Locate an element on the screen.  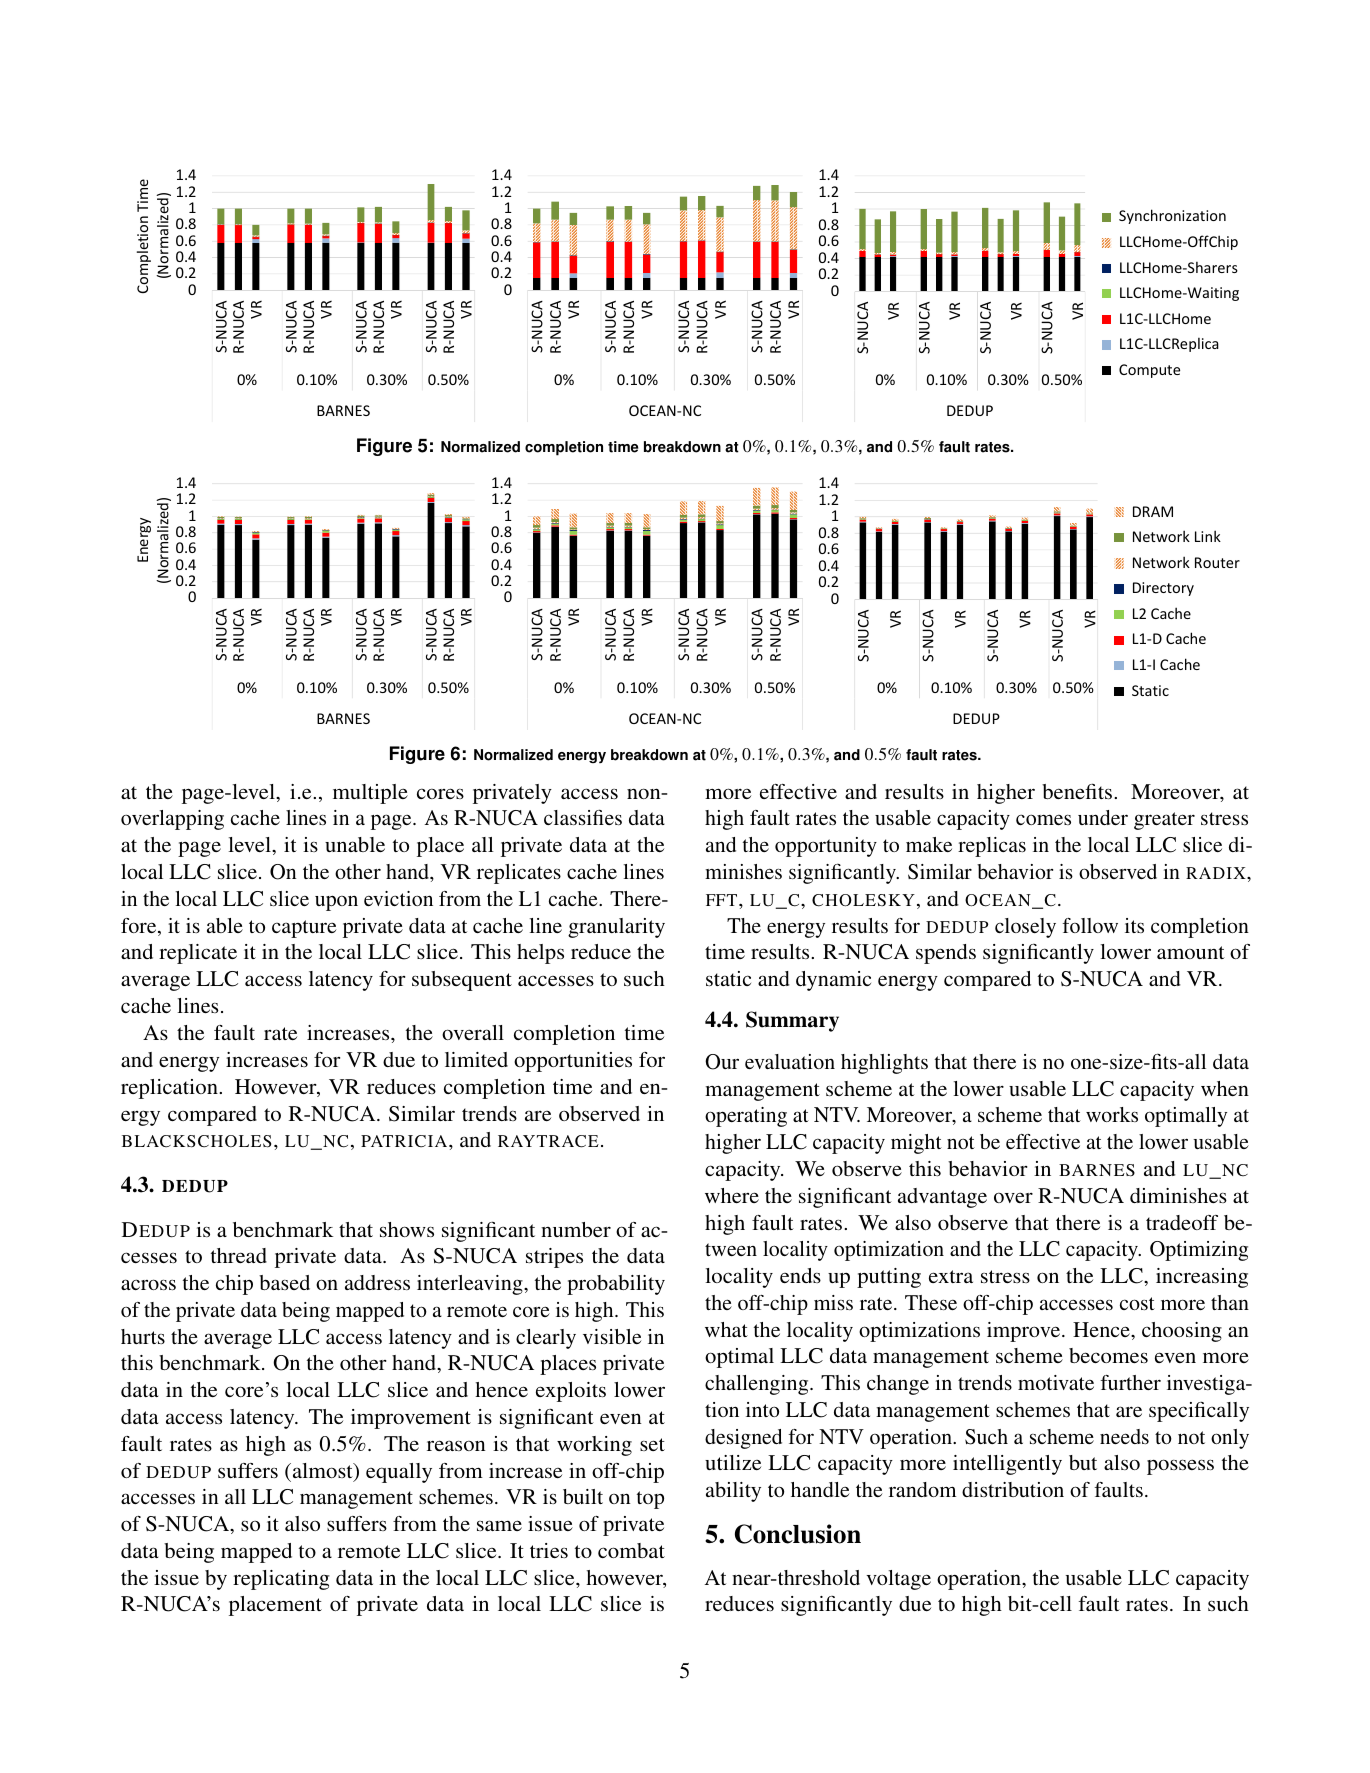
replicating is located at coordinates (281, 1580).
